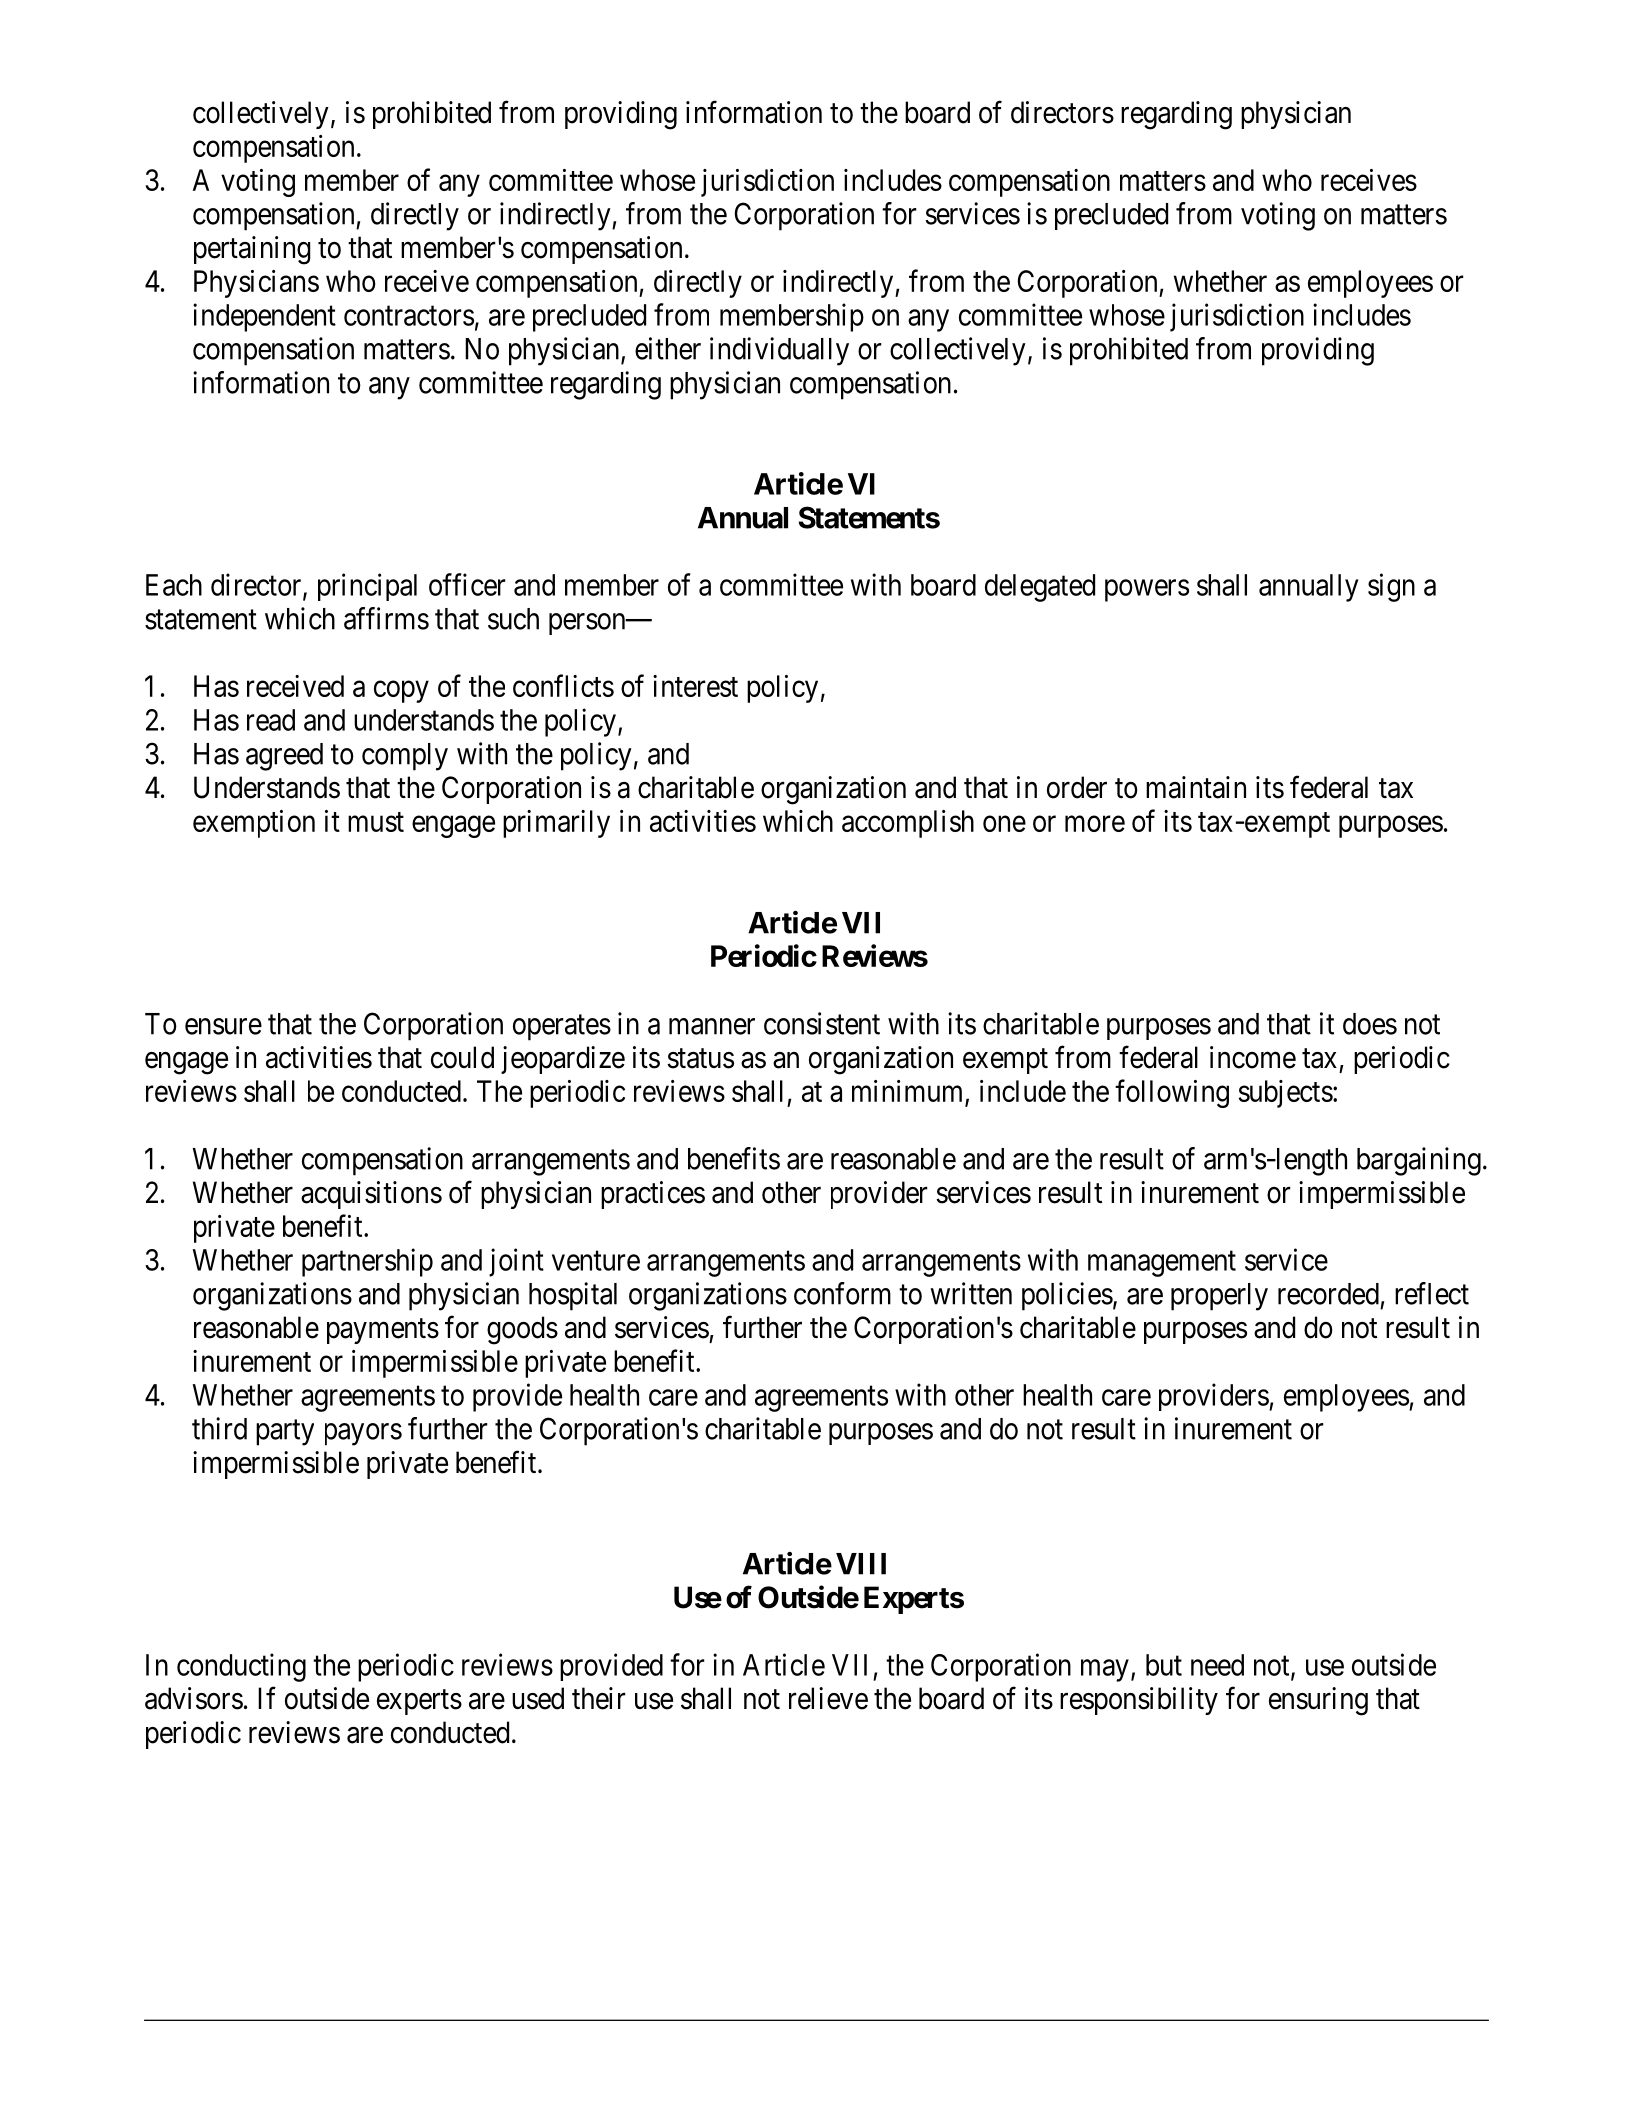  Describe the element at coordinates (1196, 787) in the image. I see `maintain` at that location.
